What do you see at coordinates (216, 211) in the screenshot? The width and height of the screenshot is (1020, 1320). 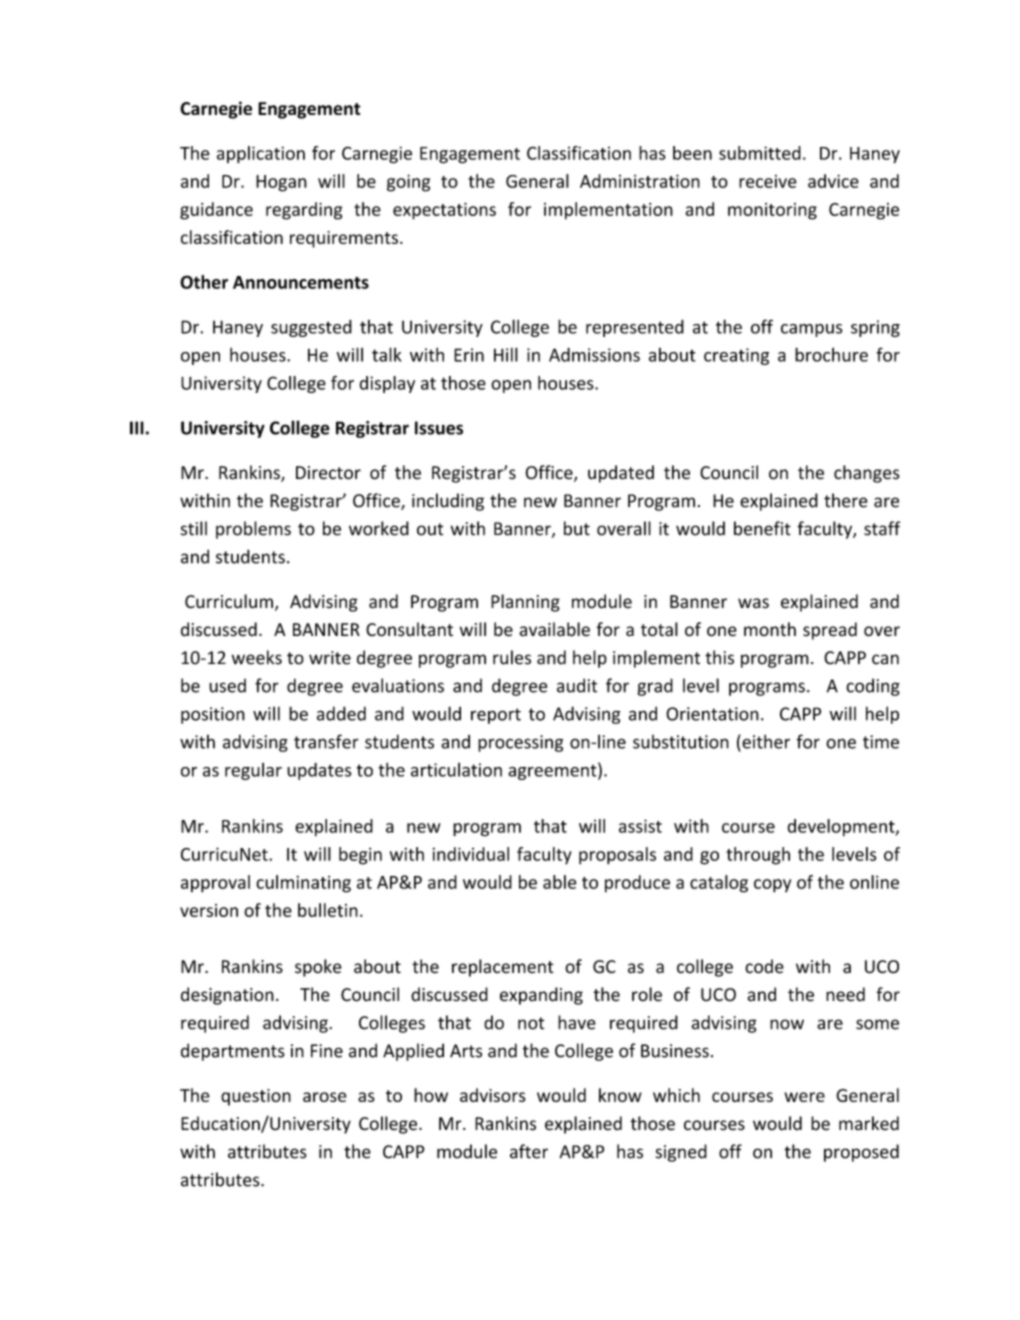 I see `guidance` at bounding box center [216, 211].
